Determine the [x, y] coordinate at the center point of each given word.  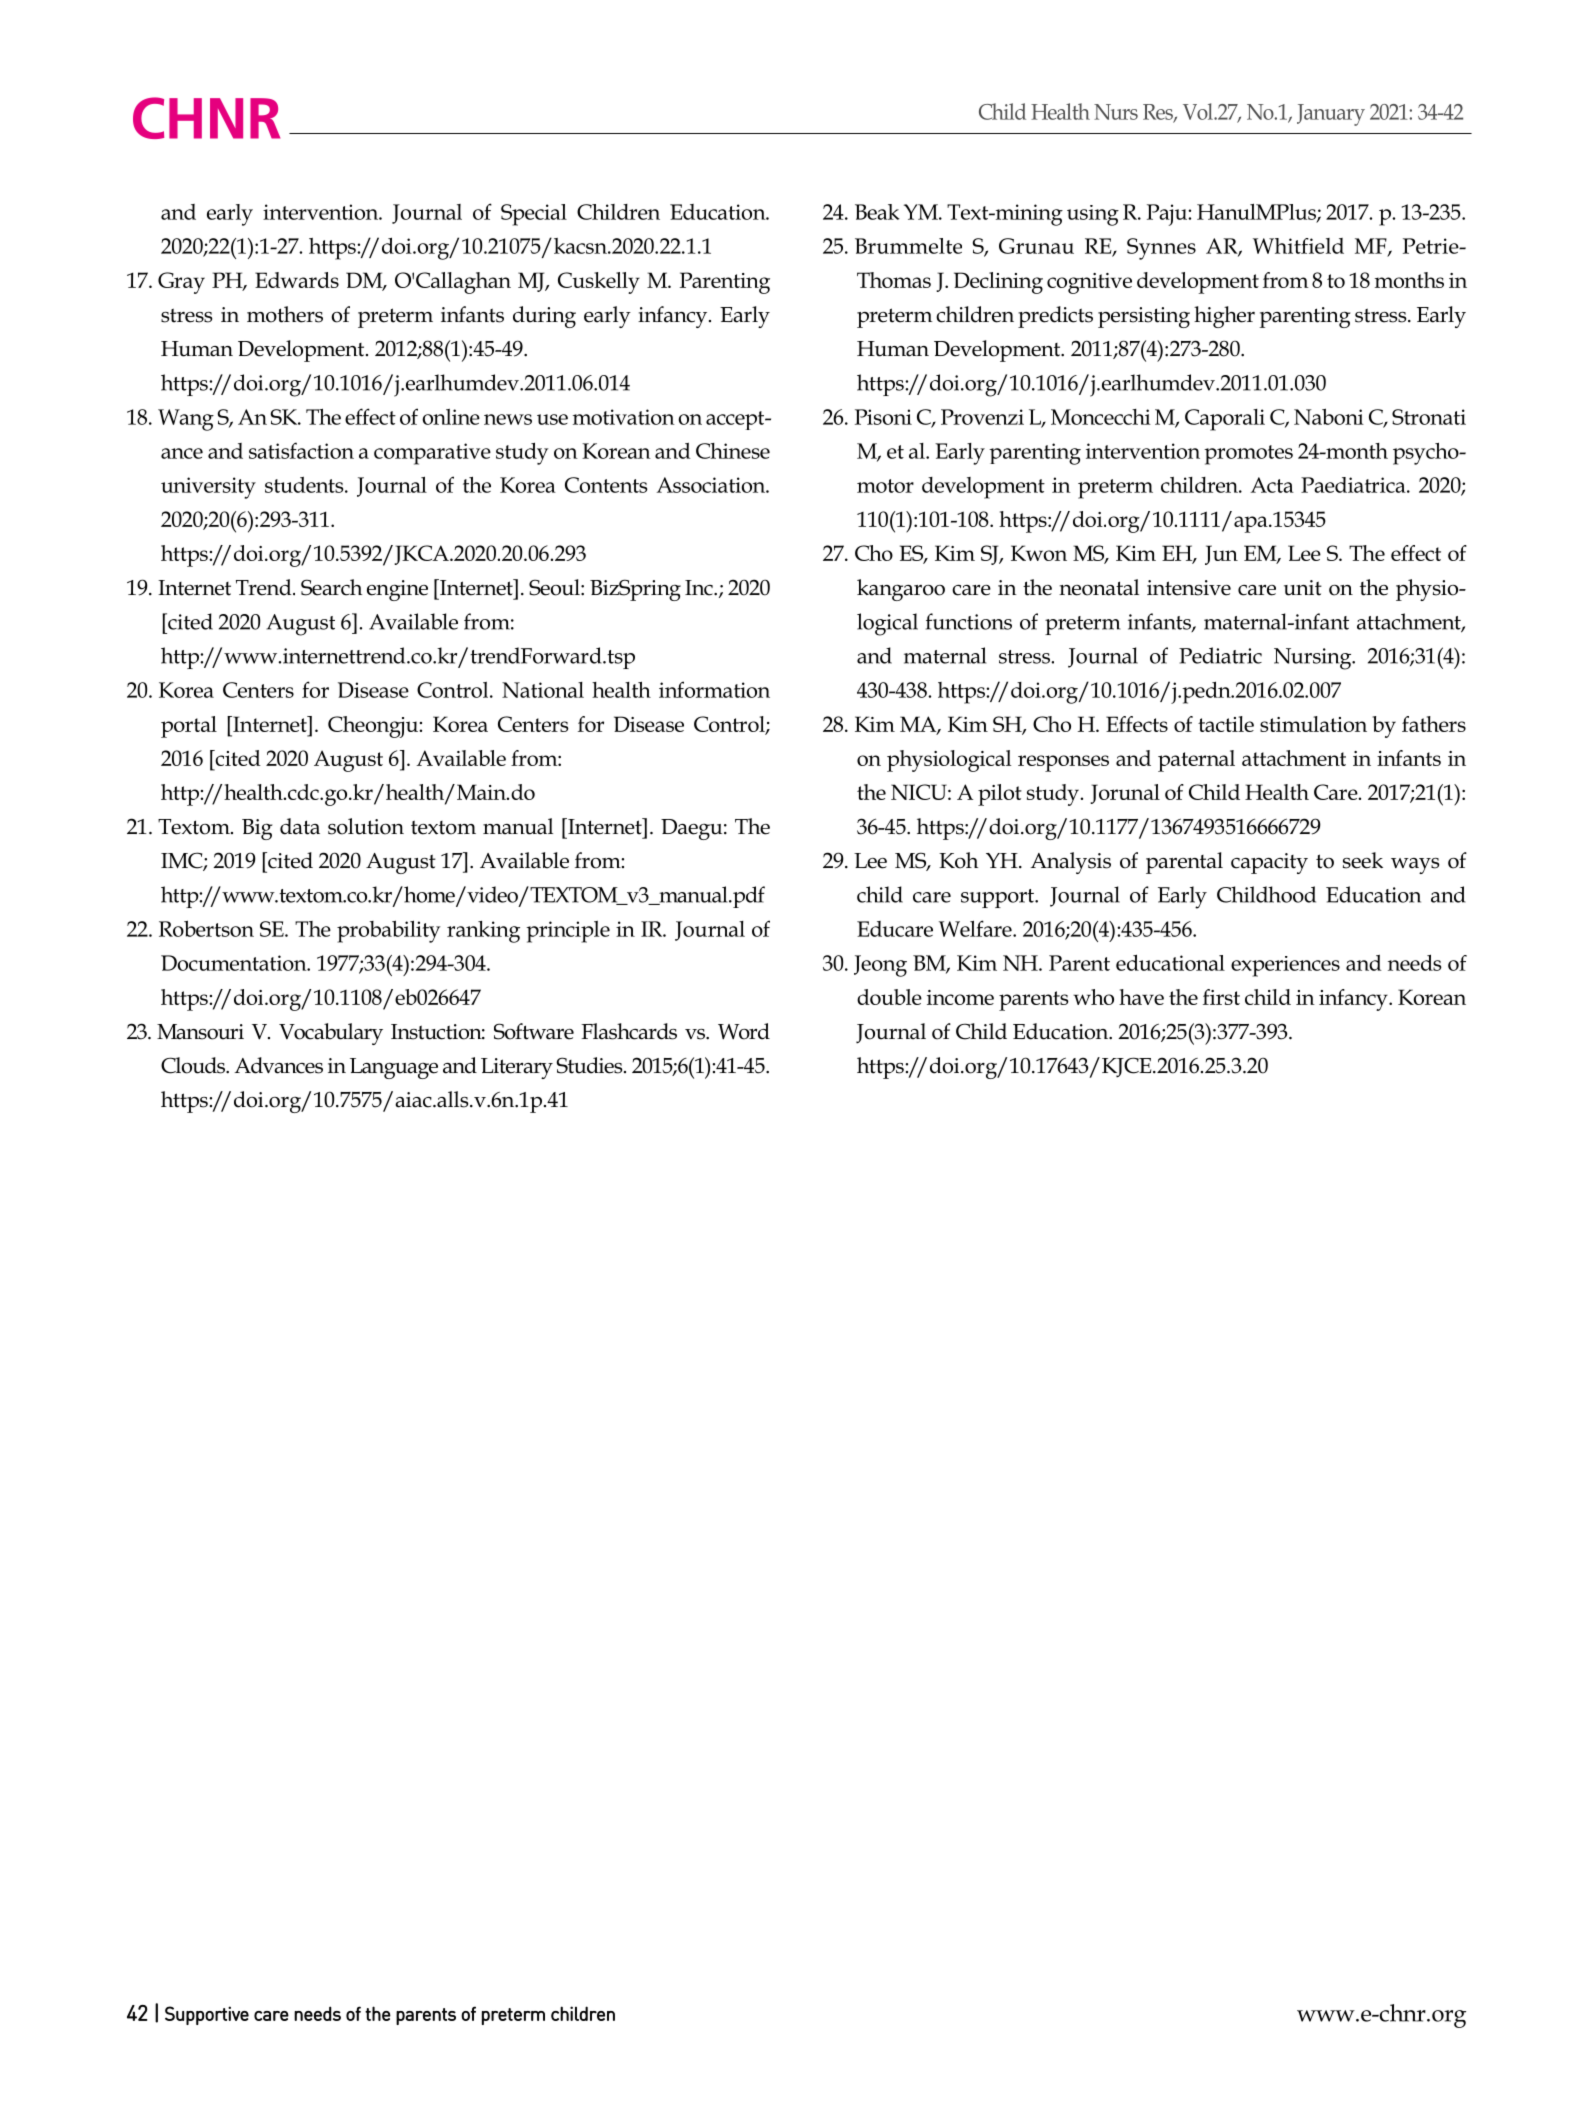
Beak [877, 212]
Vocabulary [331, 1034]
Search [331, 587]
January [1331, 115]
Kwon [1039, 553]
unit [1303, 588]
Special [534, 215]
